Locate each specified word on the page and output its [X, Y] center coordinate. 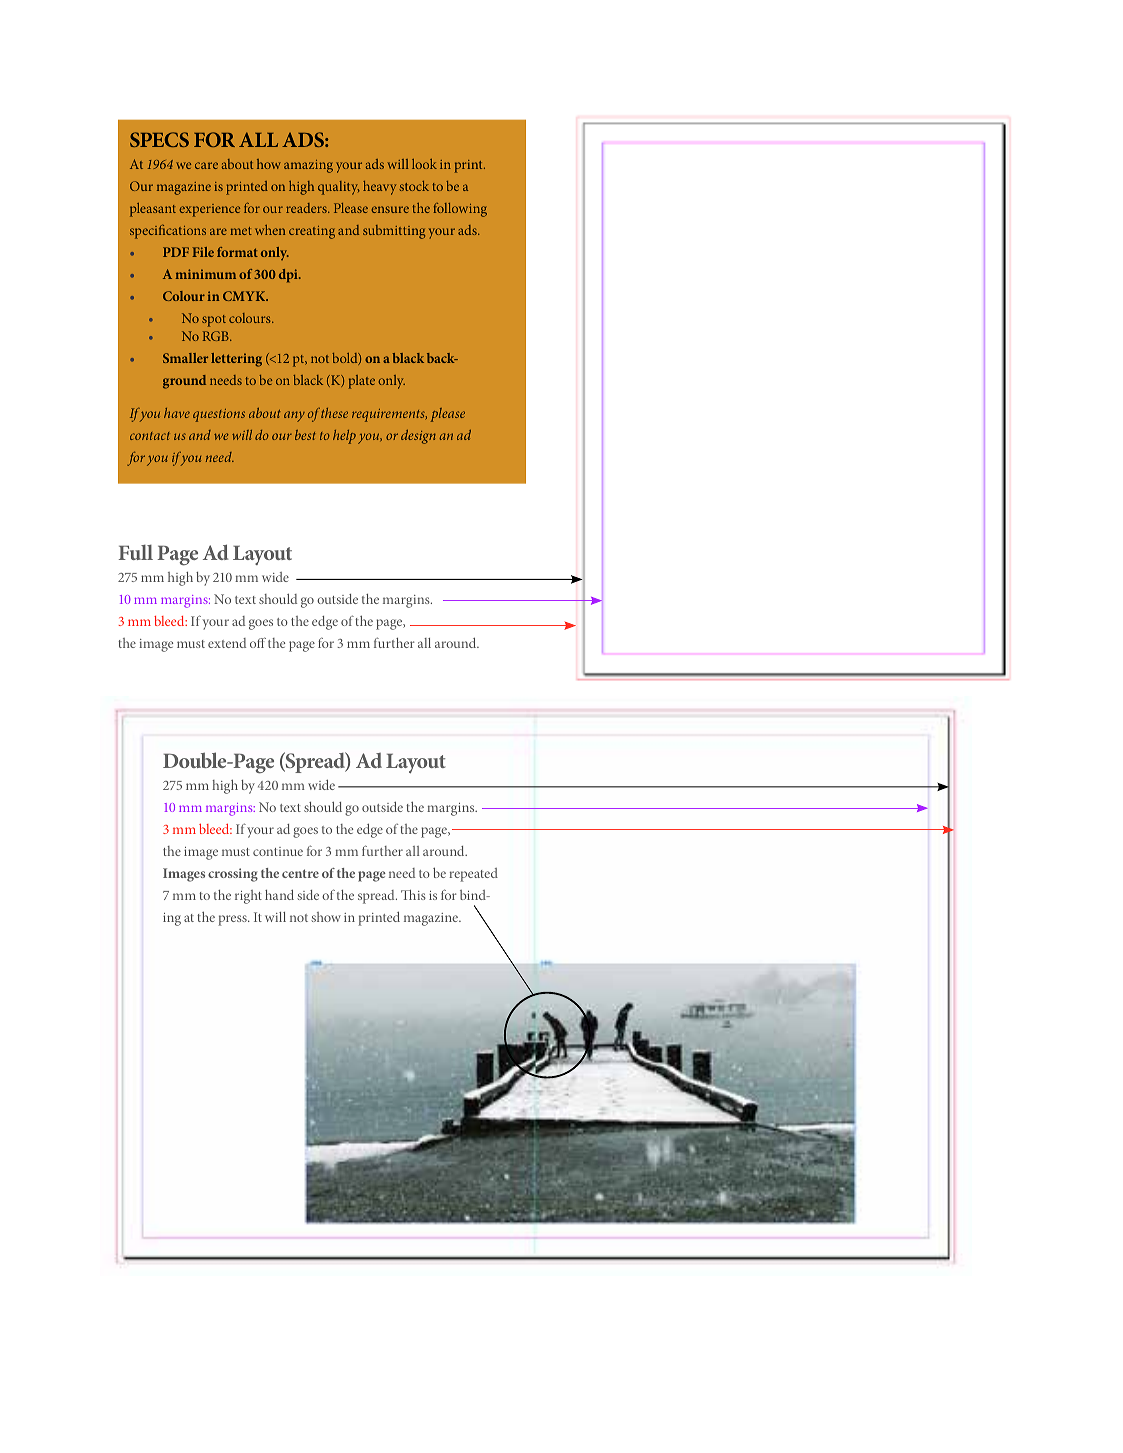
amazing [308, 166]
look [424, 164]
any [294, 416]
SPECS [159, 139]
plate [362, 382]
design [418, 437]
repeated [473, 875]
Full [136, 552]
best [305, 435]
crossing [233, 875]
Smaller [185, 358]
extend [227, 643]
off [258, 642]
